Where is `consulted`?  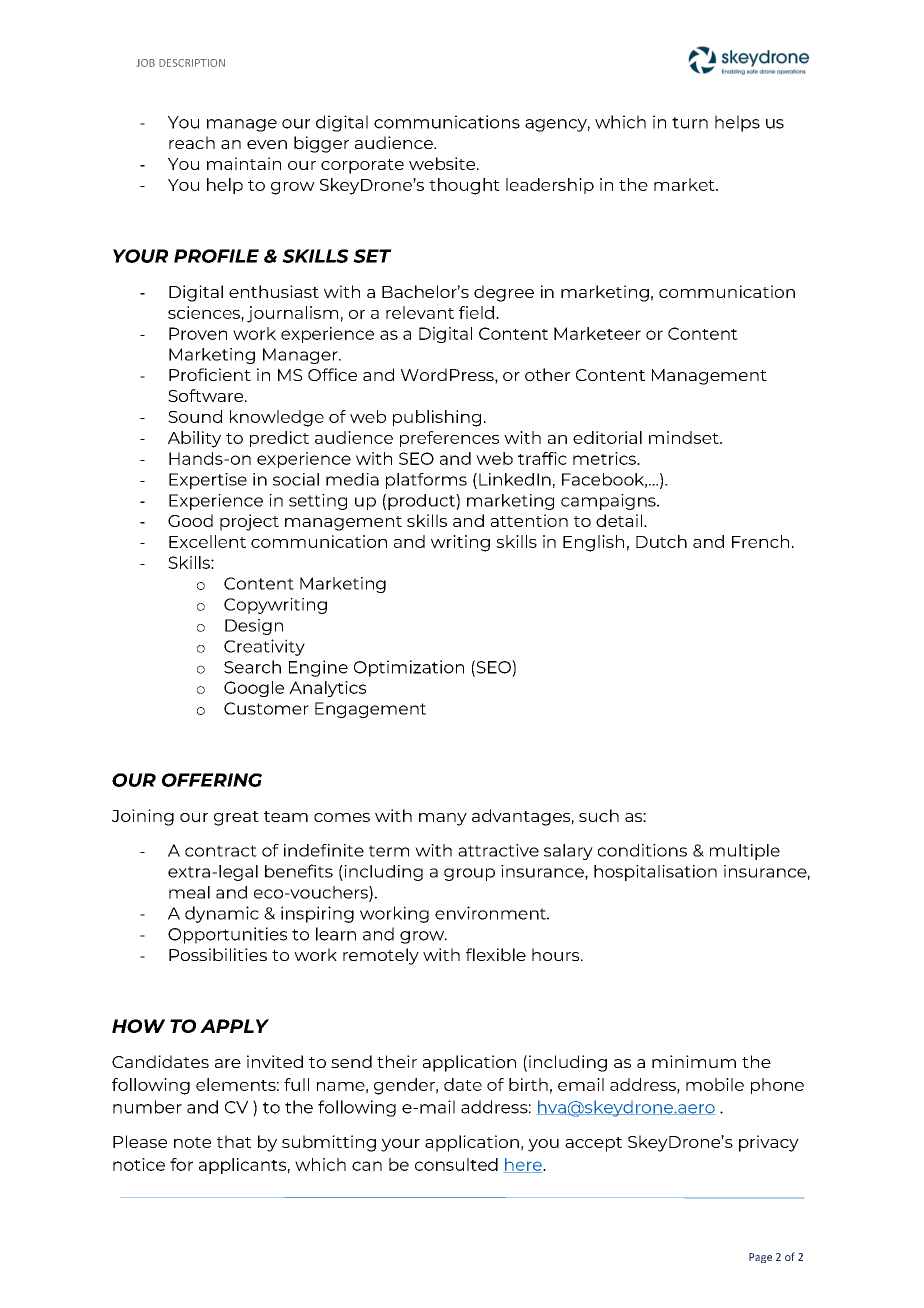 consulted is located at coordinates (456, 1164).
